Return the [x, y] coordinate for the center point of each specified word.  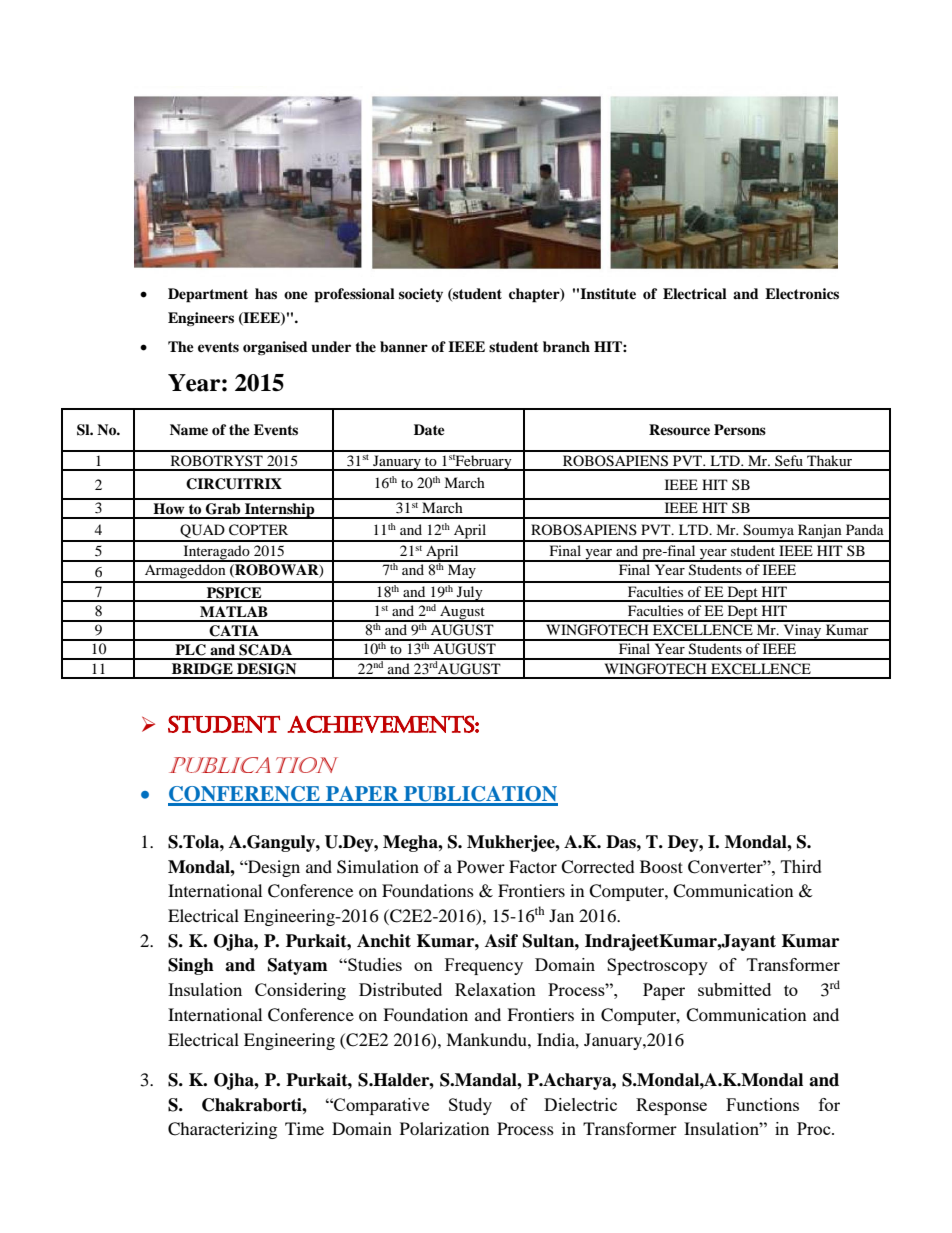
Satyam [298, 966]
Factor [533, 866]
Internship [280, 511]
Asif [501, 941]
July [470, 594]
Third [801, 866]
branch [566, 346]
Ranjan [820, 532]
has [266, 293]
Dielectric [580, 1104]
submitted [734, 989]
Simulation [378, 867]
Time [304, 1128]
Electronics [802, 294]
